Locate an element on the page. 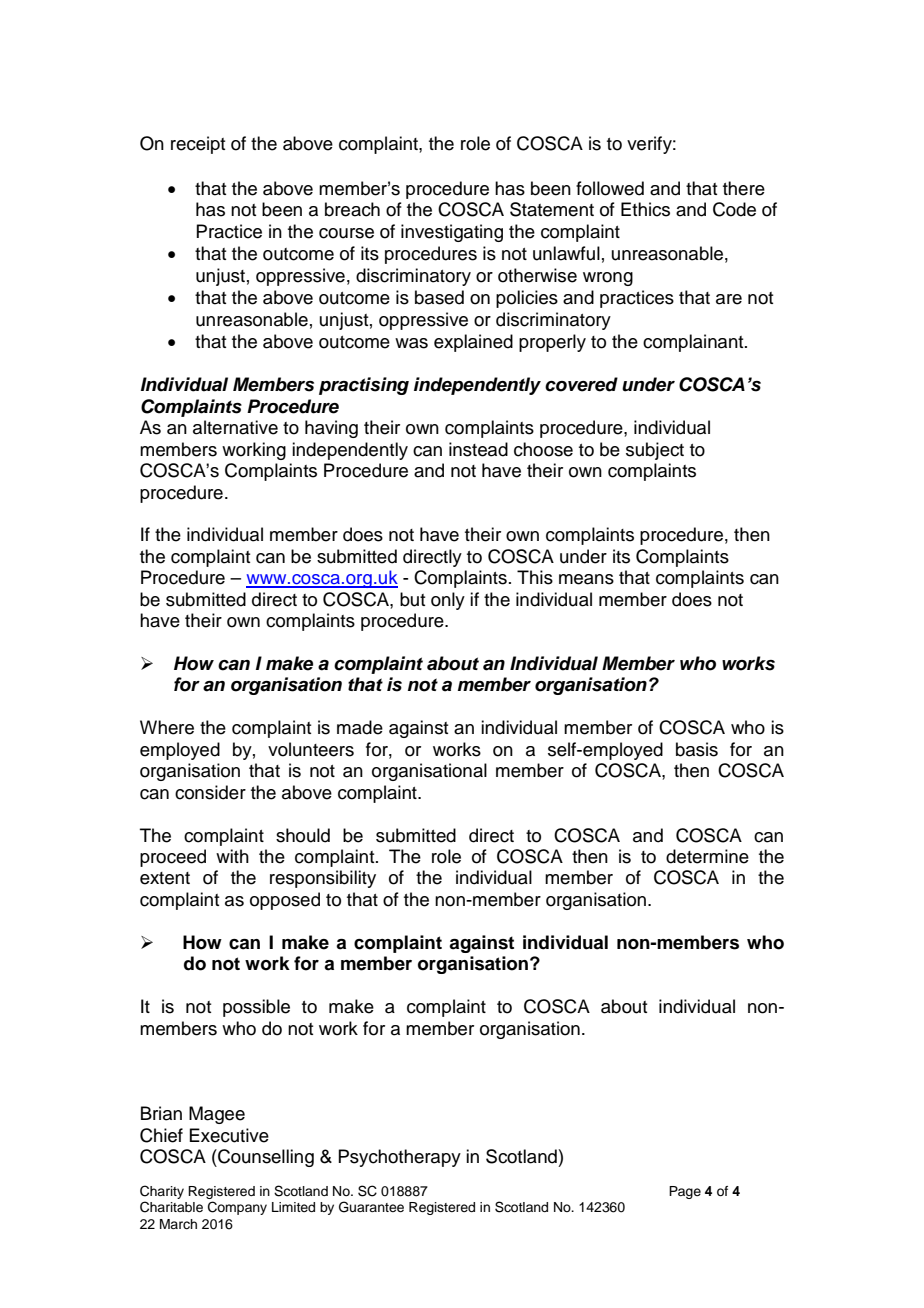 The width and height of the document is (924, 1308). responsibility is located at coordinates (323, 879).
